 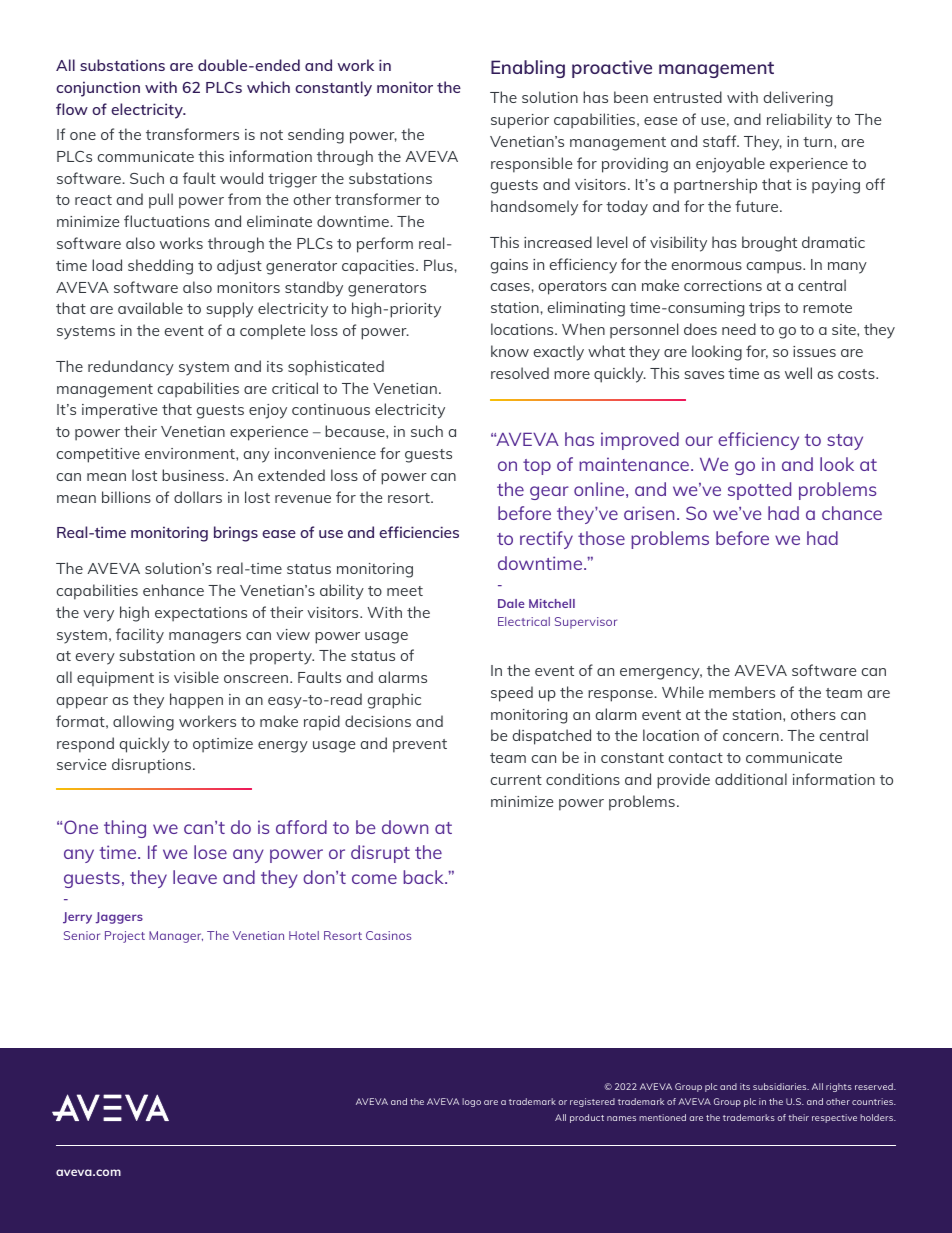 I want to click on enhance, so click(x=173, y=590).
